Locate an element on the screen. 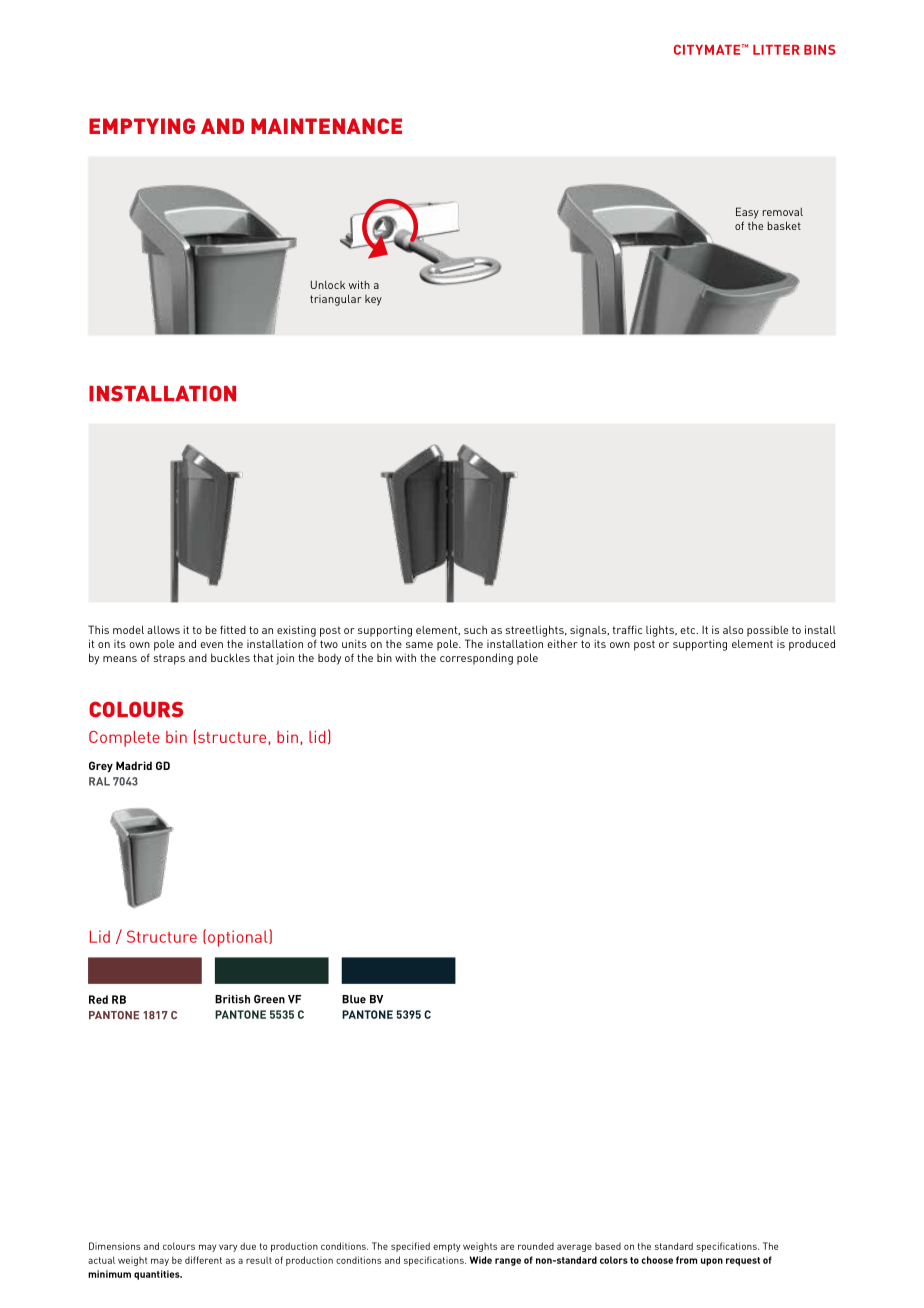 The height and width of the screenshot is (1308, 924). straps is located at coordinates (169, 659).
